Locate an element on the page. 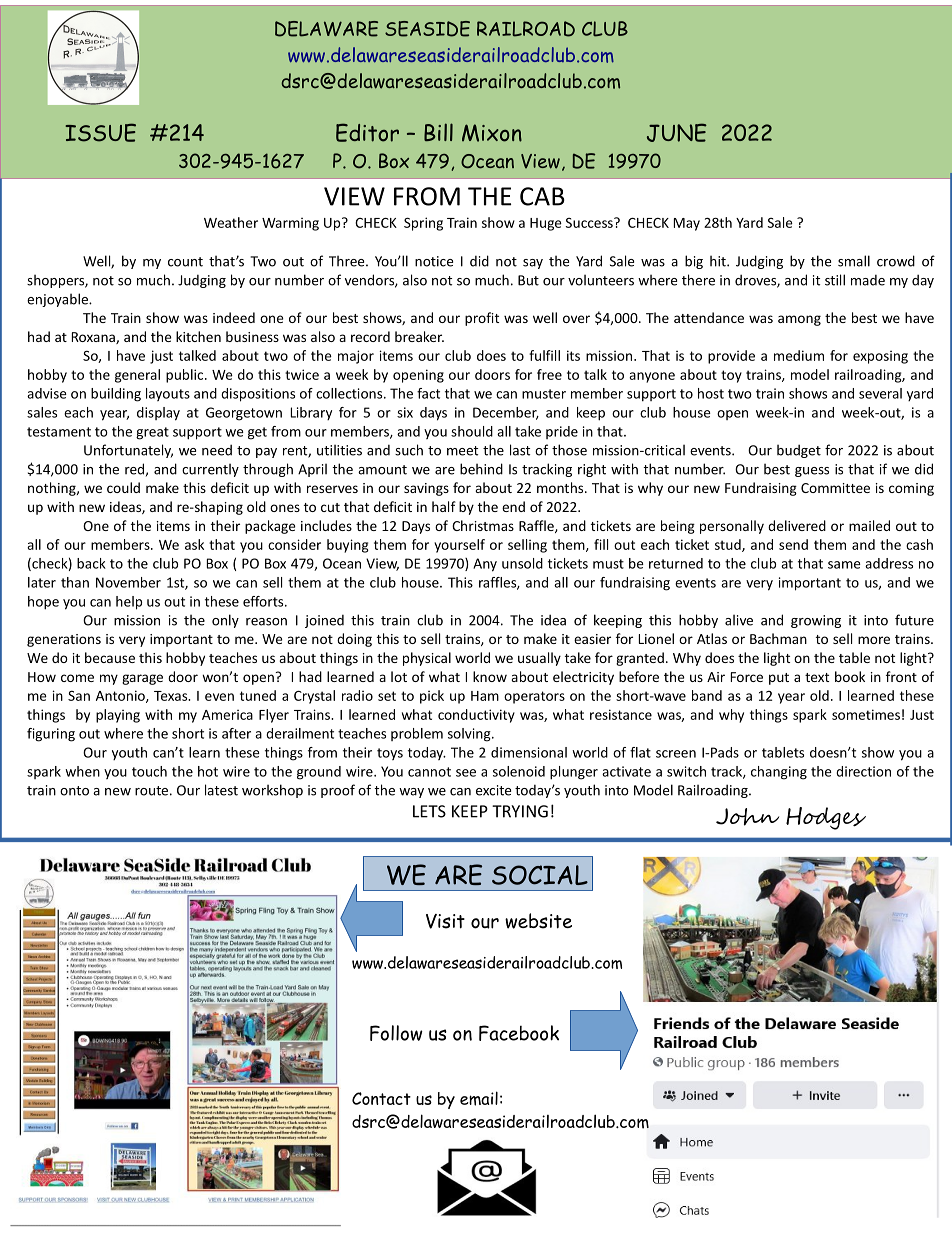 The image size is (952, 1233). help is located at coordinates (129, 603).
